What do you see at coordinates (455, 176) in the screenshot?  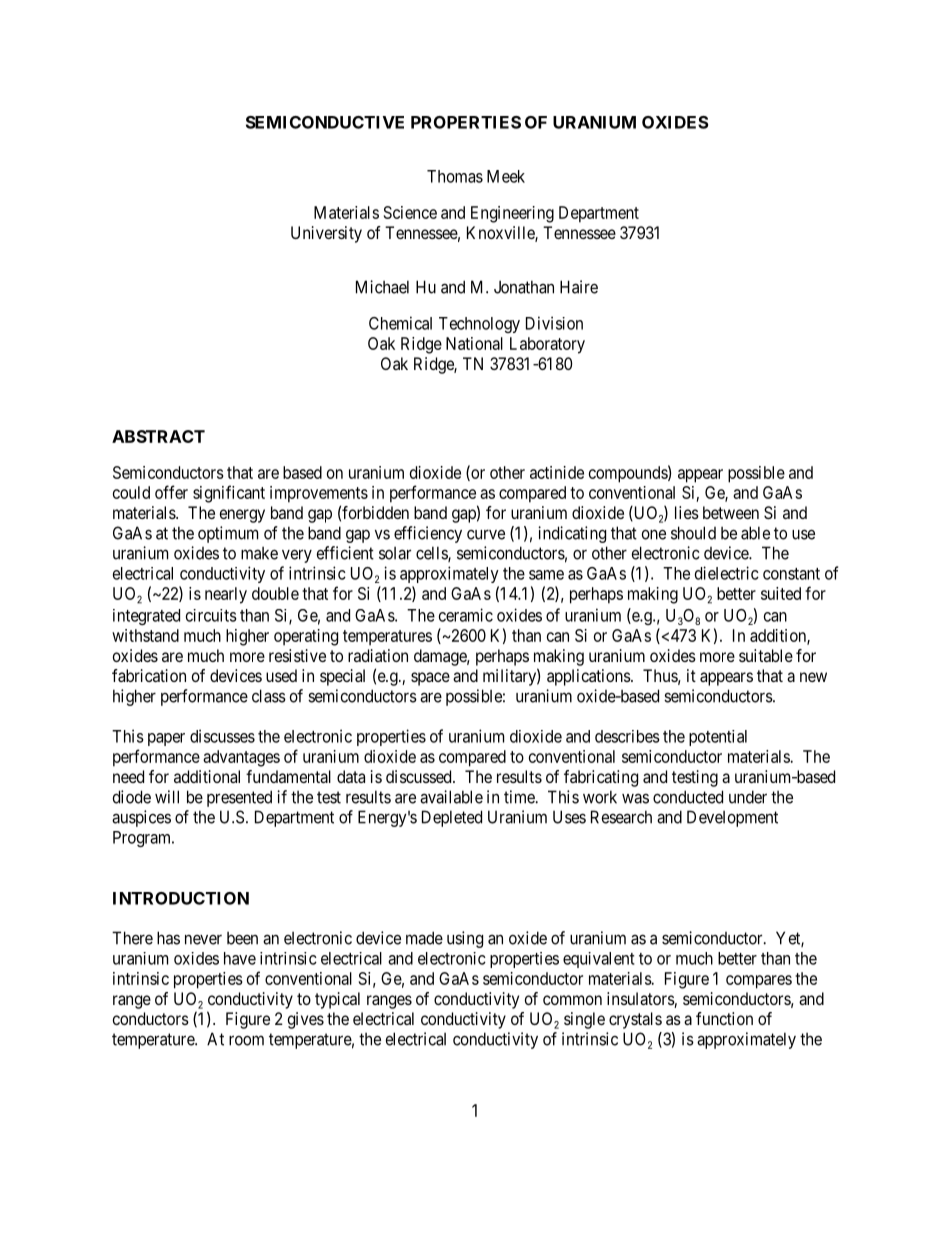 I see `Thomas` at bounding box center [455, 176].
